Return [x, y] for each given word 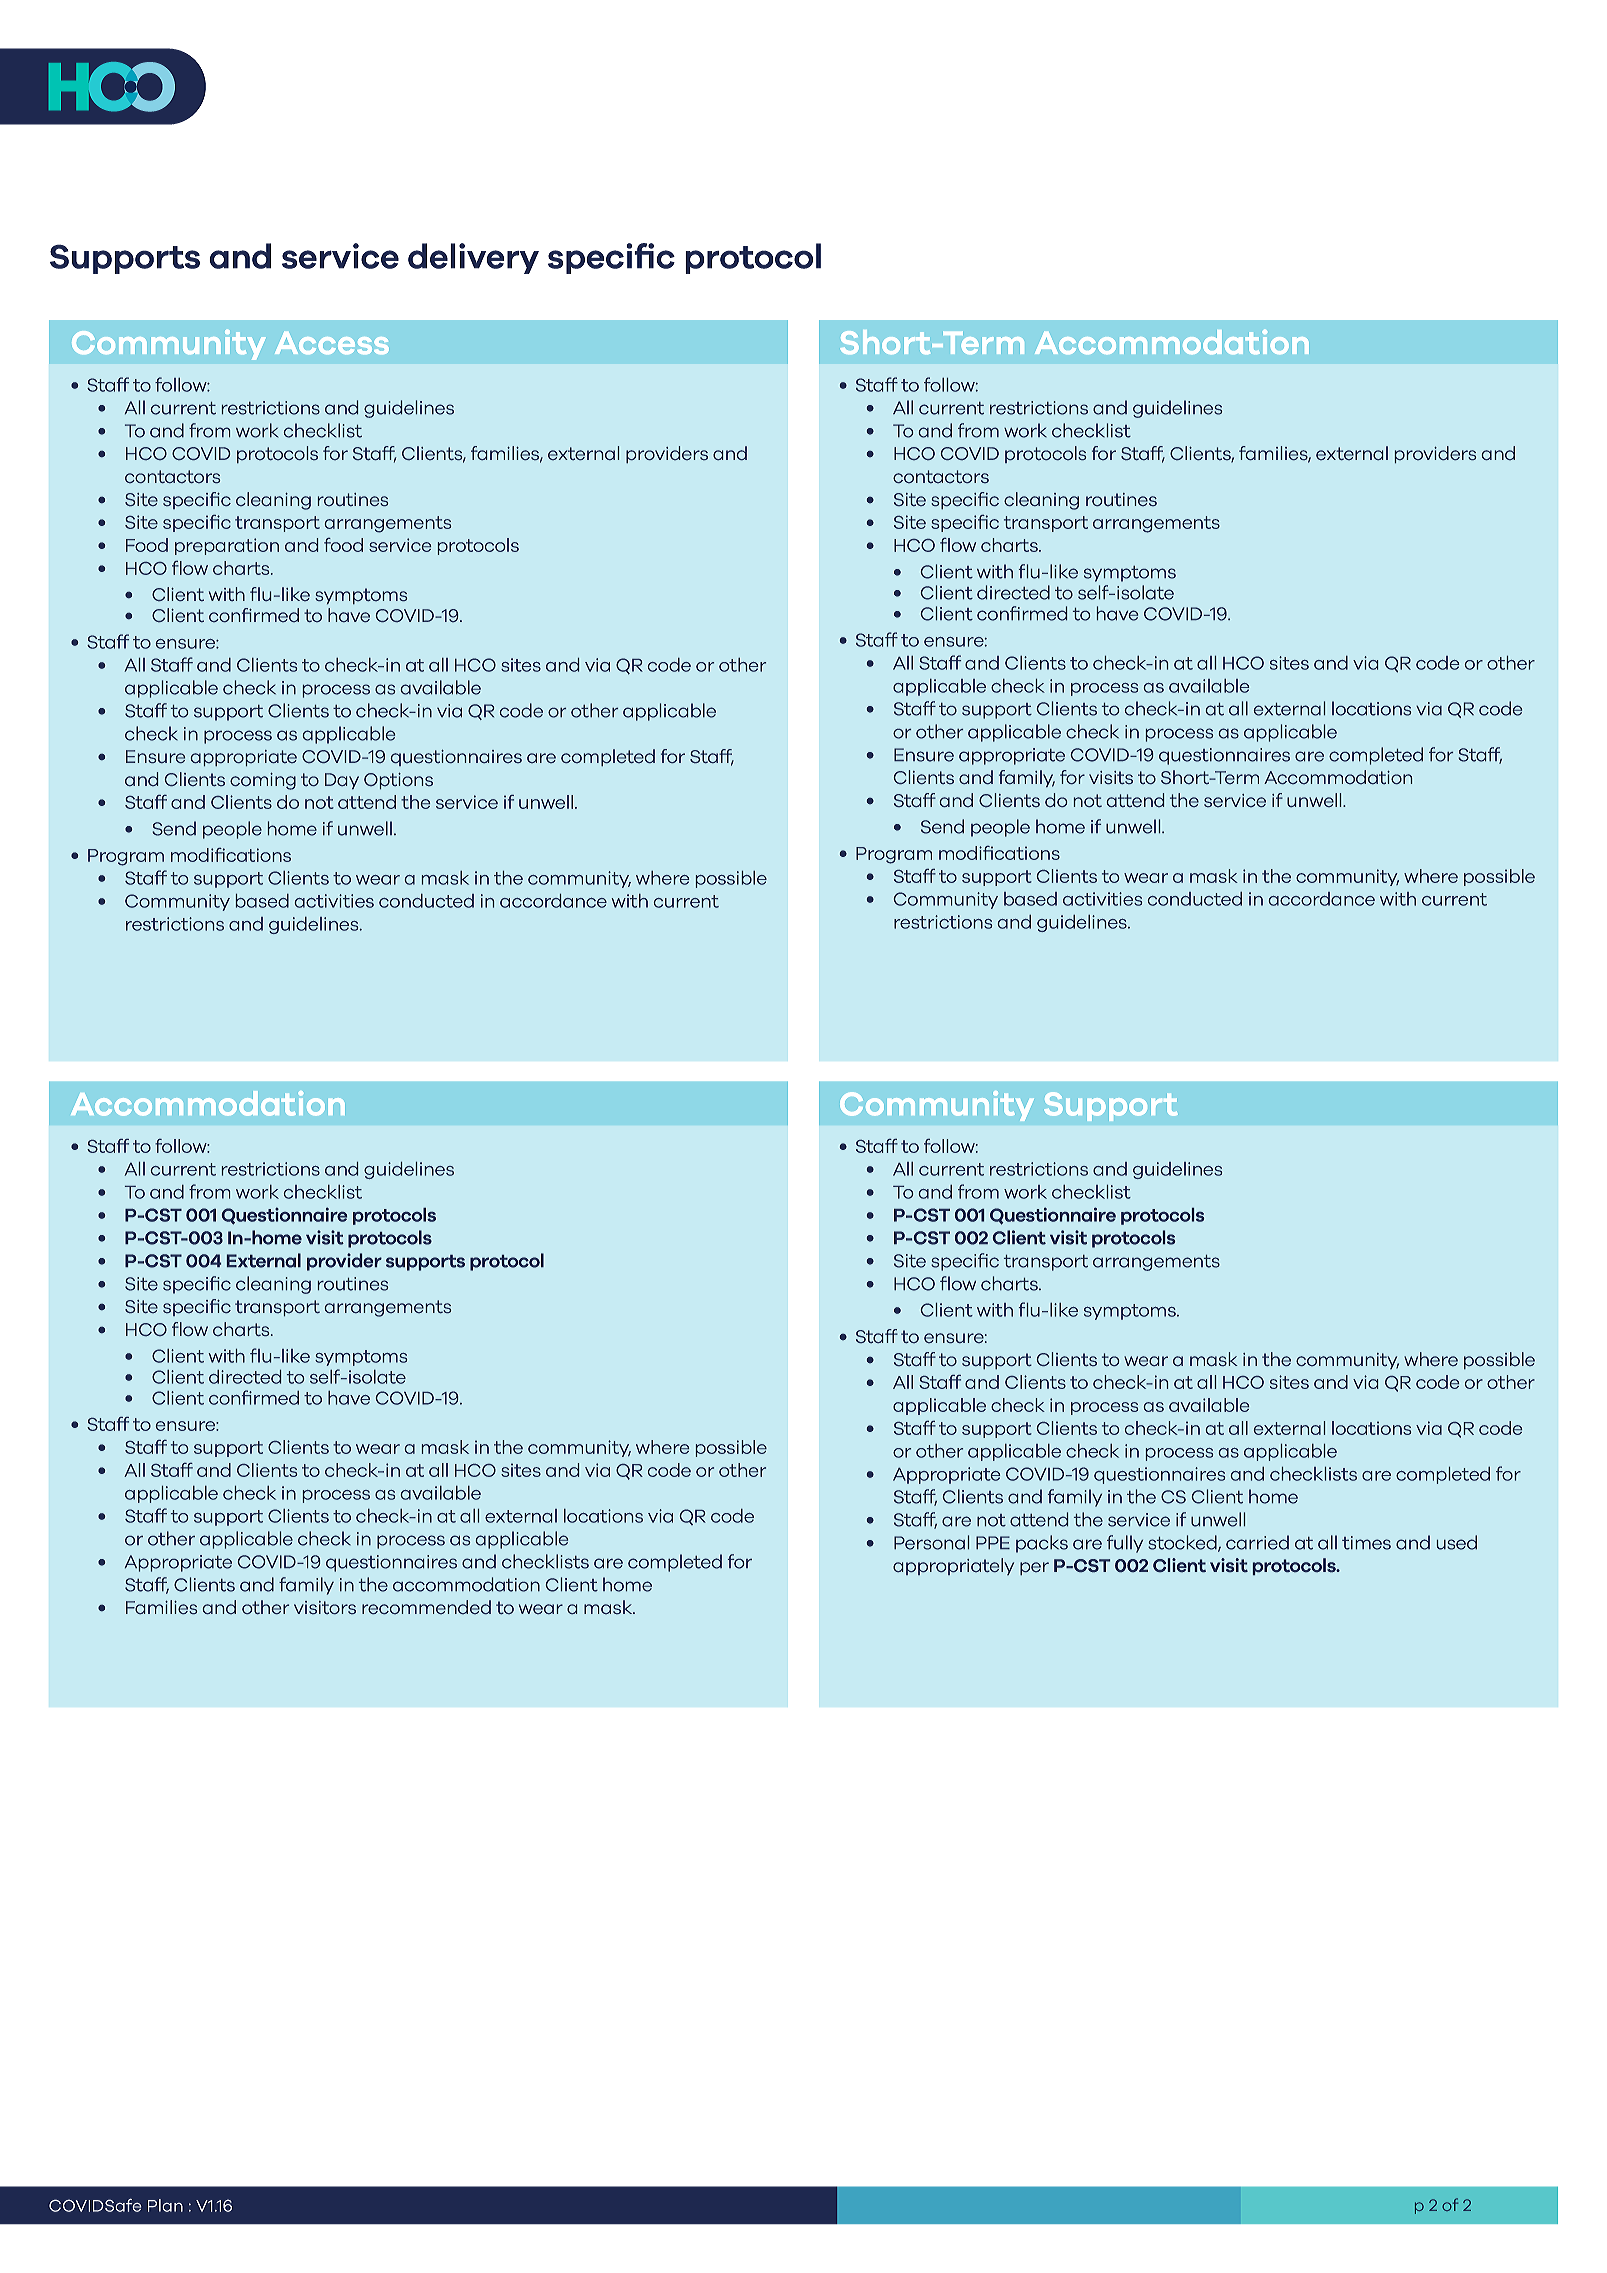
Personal [931, 1542]
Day [342, 781]
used [1457, 1542]
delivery [473, 258]
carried [1257, 1542]
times [1366, 1543]
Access [332, 343]
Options [398, 781]
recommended [426, 1607]
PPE [993, 1542]
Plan [165, 2205]
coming [263, 781]
